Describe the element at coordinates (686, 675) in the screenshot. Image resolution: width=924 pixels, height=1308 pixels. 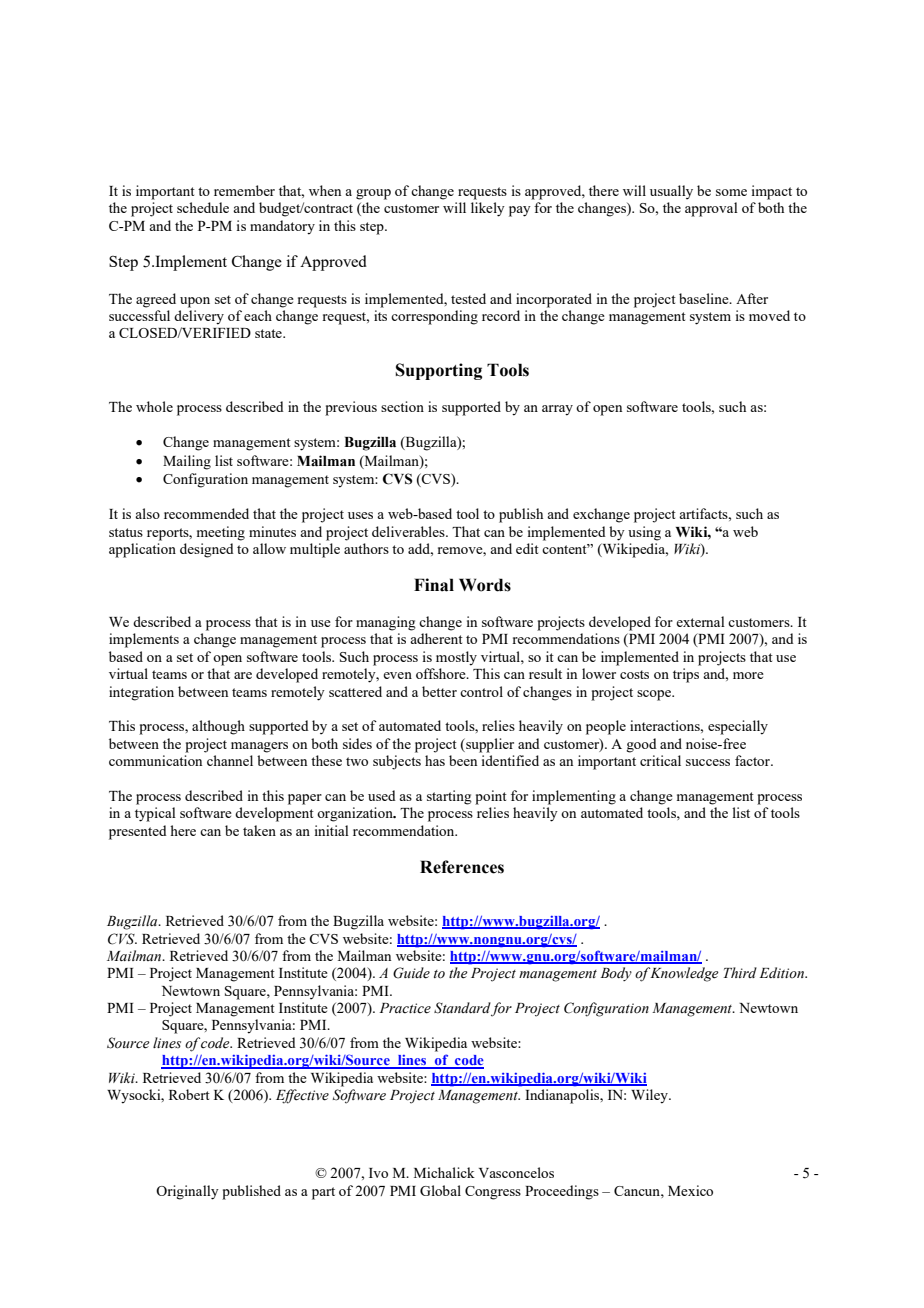
I see `trips` at that location.
